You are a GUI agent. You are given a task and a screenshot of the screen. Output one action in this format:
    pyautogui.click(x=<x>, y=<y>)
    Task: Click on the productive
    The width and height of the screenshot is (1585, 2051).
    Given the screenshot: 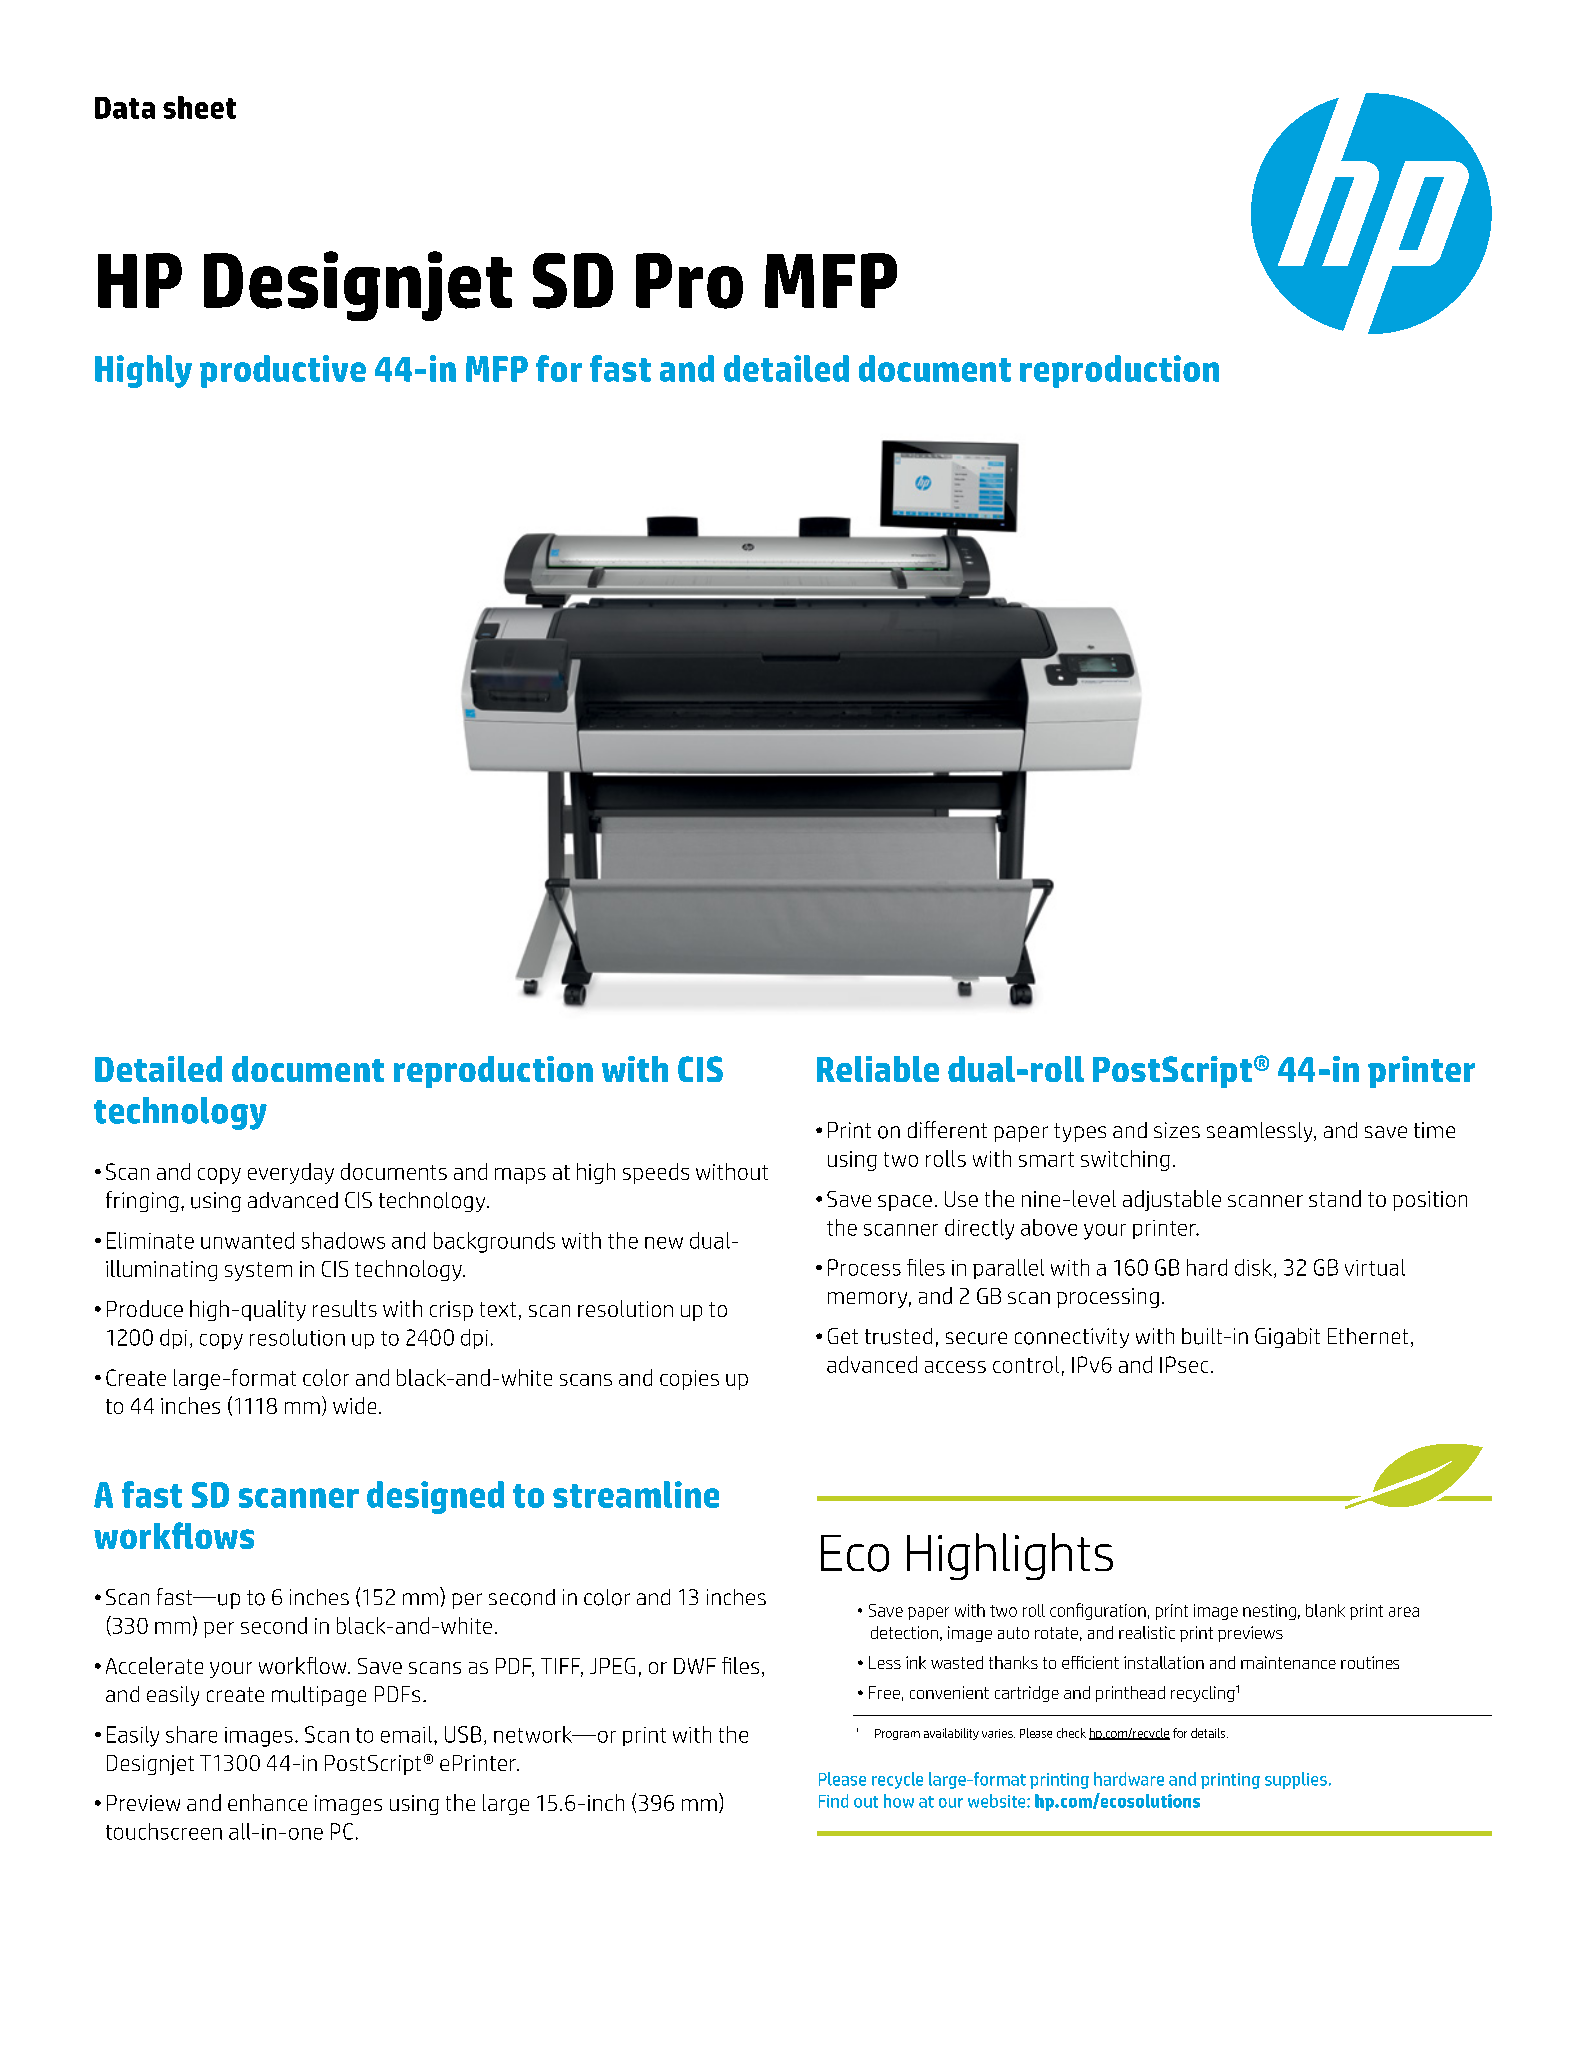 What is the action you would take?
    pyautogui.click(x=283, y=371)
